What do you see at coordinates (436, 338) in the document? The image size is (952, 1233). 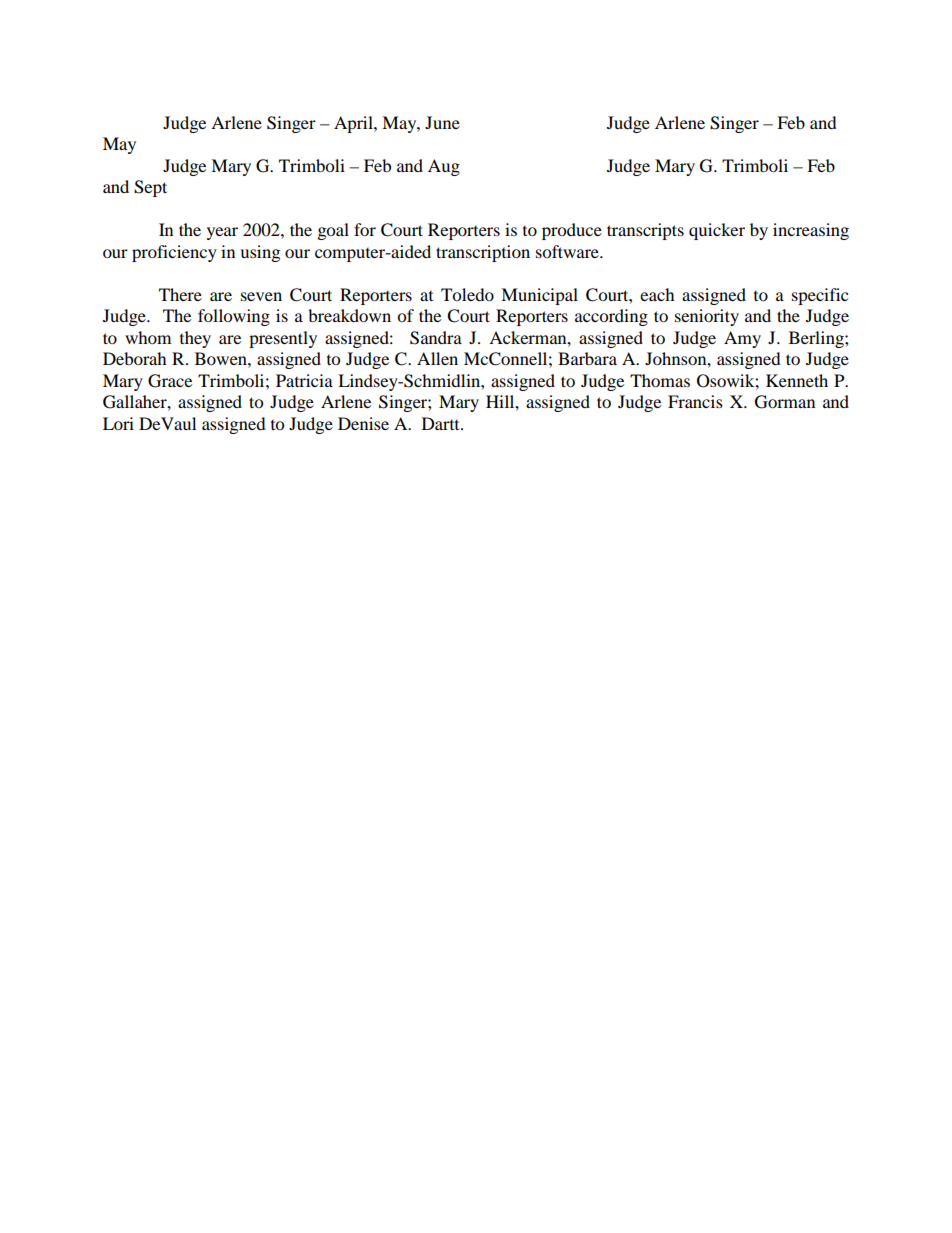 I see `Sandra` at bounding box center [436, 338].
